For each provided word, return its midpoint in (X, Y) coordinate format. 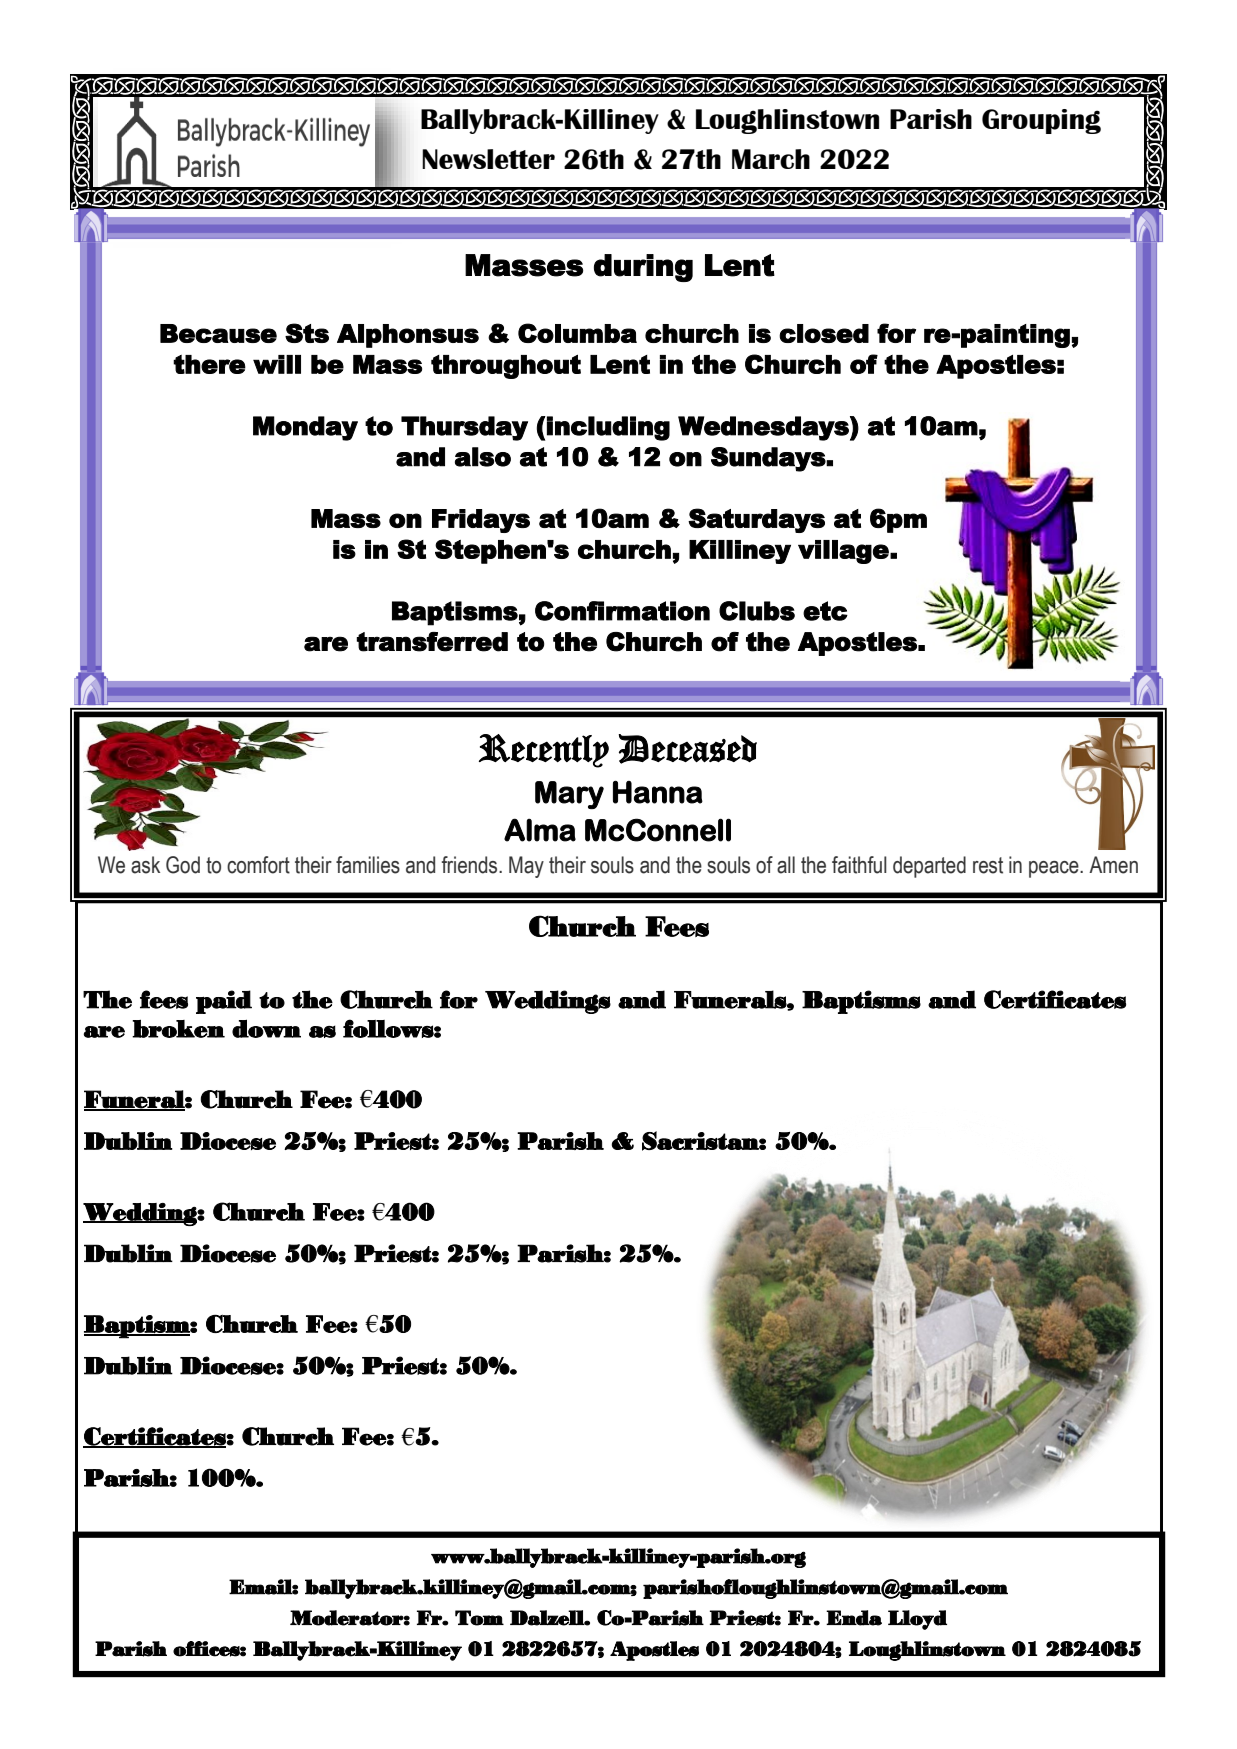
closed (824, 333)
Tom (479, 1618)
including (607, 428)
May (526, 867)
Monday (305, 428)
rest (988, 865)
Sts (307, 333)
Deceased (687, 749)
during (643, 268)
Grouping (1041, 121)
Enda (854, 1618)
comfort (258, 865)
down (266, 1028)
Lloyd (917, 1620)
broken (178, 1029)
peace (1055, 869)
